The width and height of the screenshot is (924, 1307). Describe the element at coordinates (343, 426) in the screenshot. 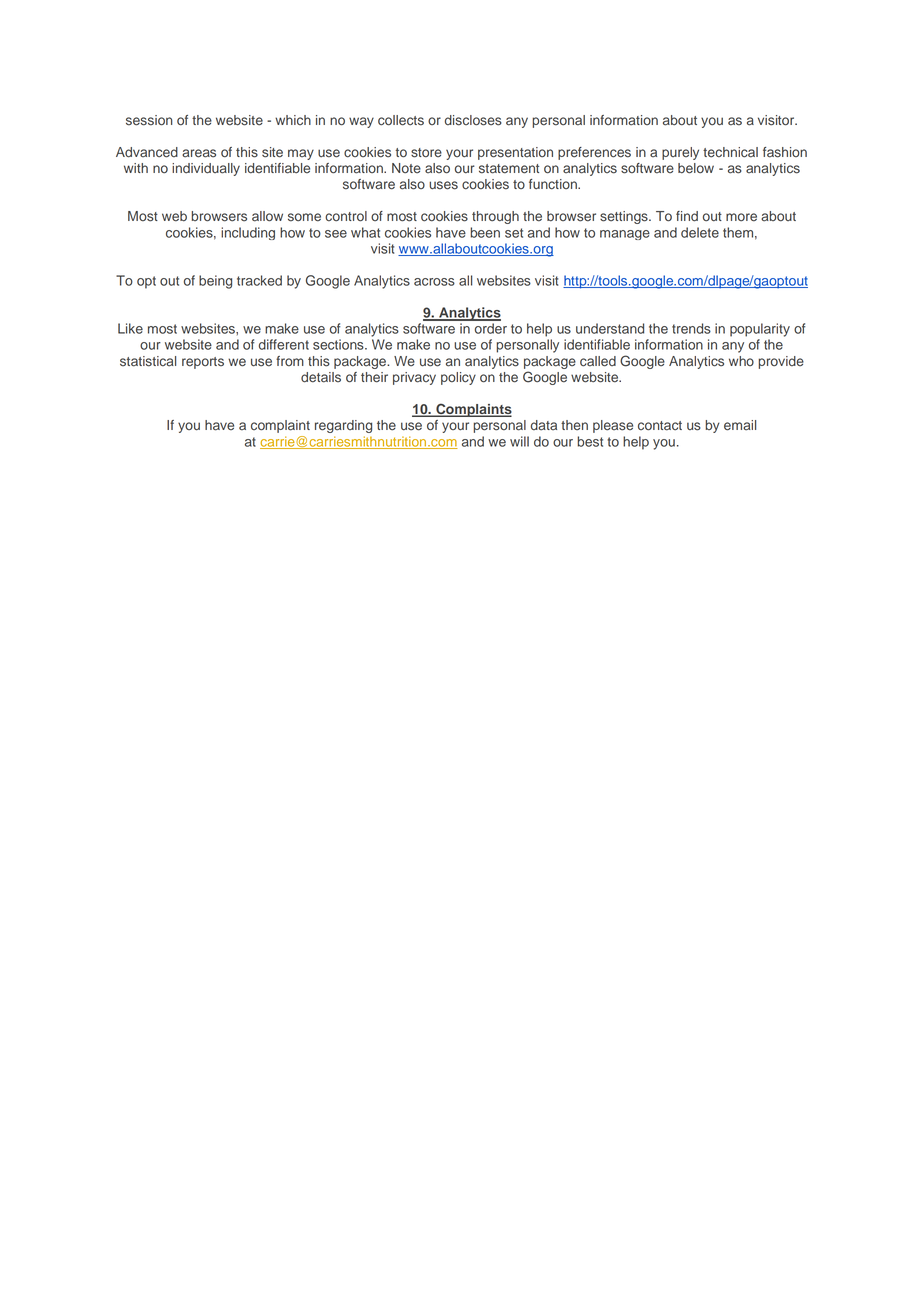

I see `regarding` at that location.
